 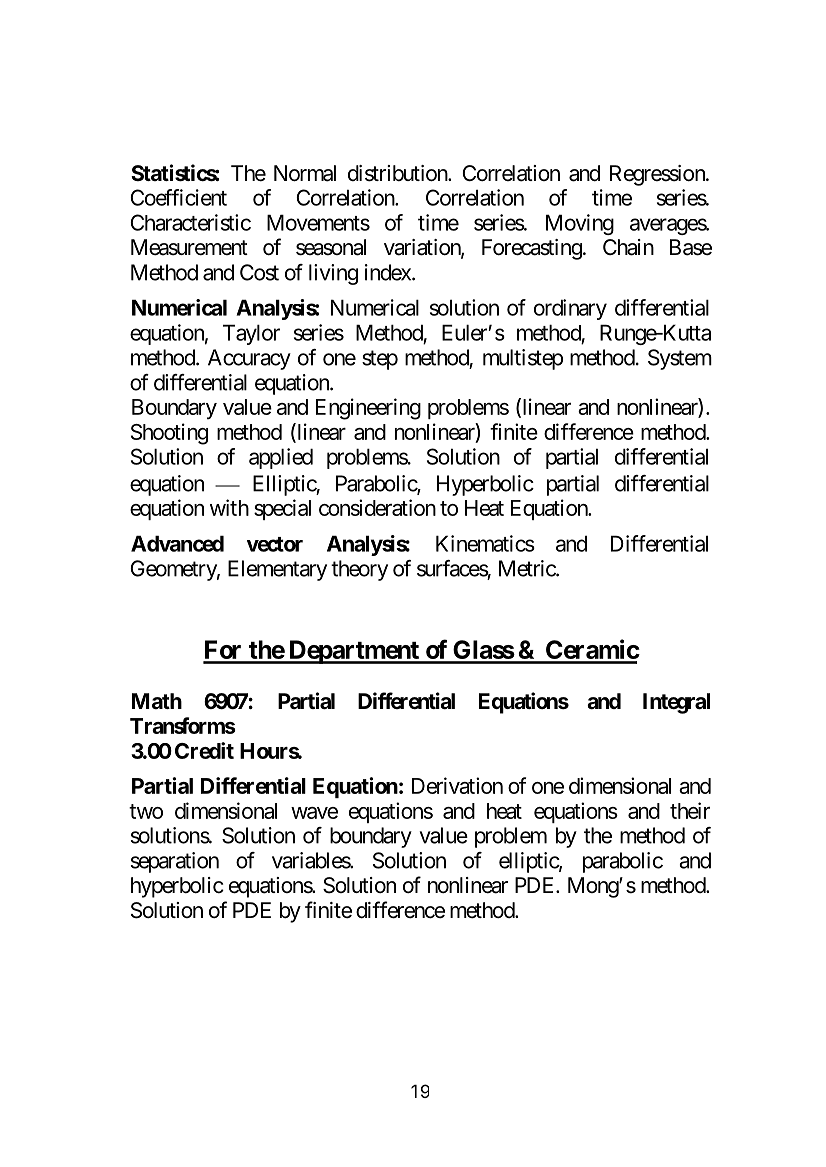 I want to click on Coefficient, so click(x=178, y=197).
